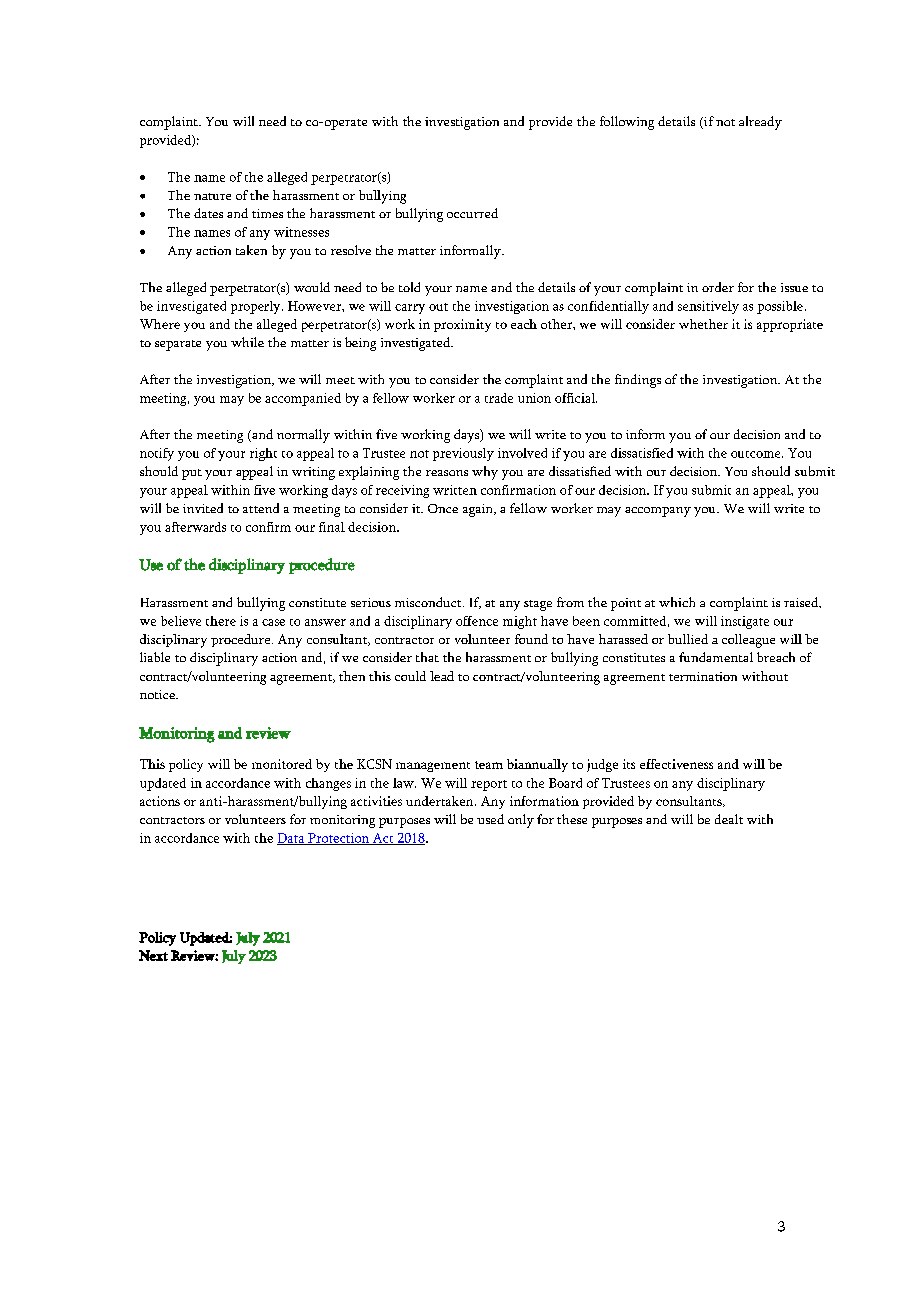 This document has width=924, height=1308. Describe the element at coordinates (658, 512) in the document. I see `accompany` at that location.
